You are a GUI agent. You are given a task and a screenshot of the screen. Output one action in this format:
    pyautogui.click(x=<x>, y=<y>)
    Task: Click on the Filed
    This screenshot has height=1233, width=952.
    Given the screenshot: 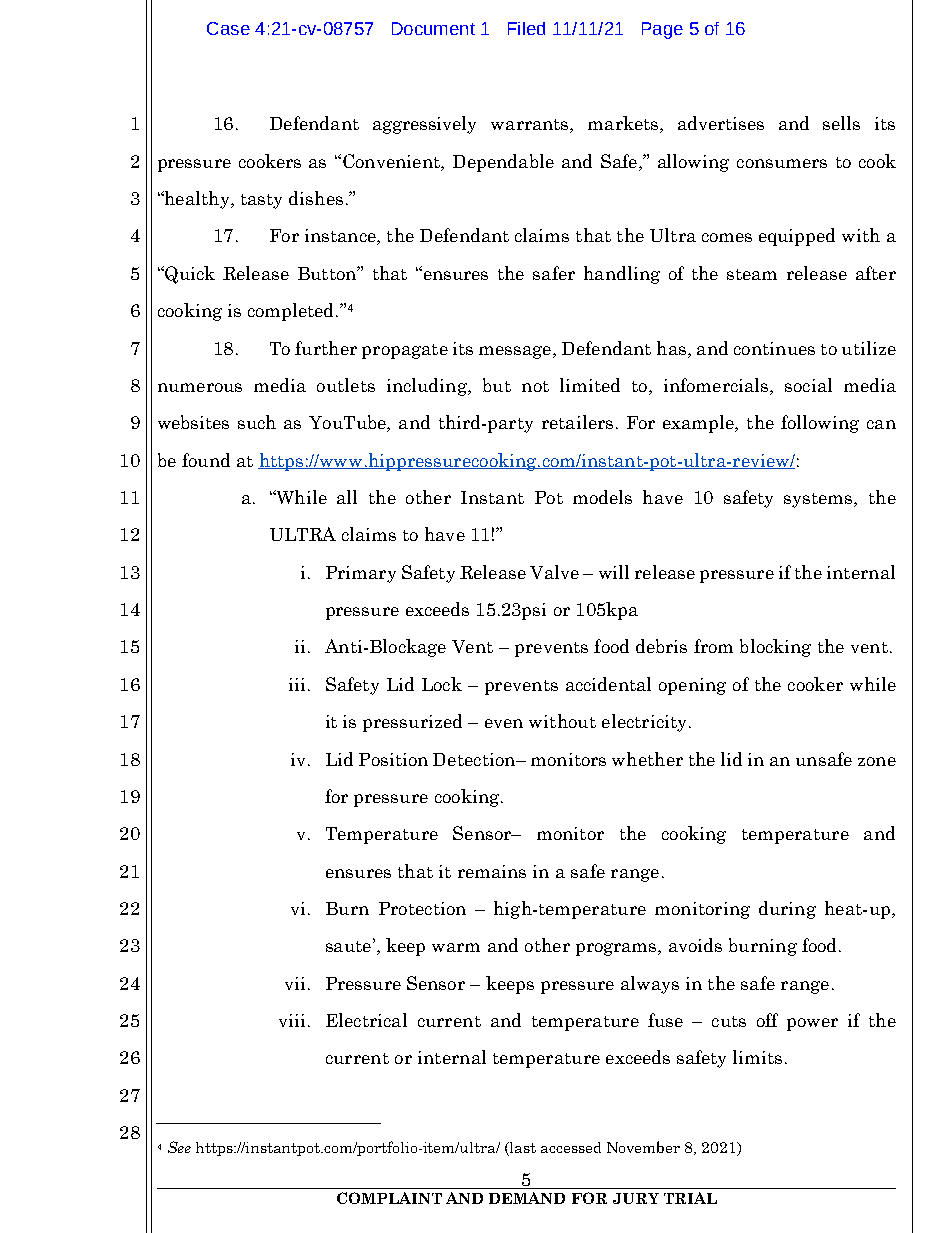 What is the action you would take?
    pyautogui.click(x=526, y=28)
